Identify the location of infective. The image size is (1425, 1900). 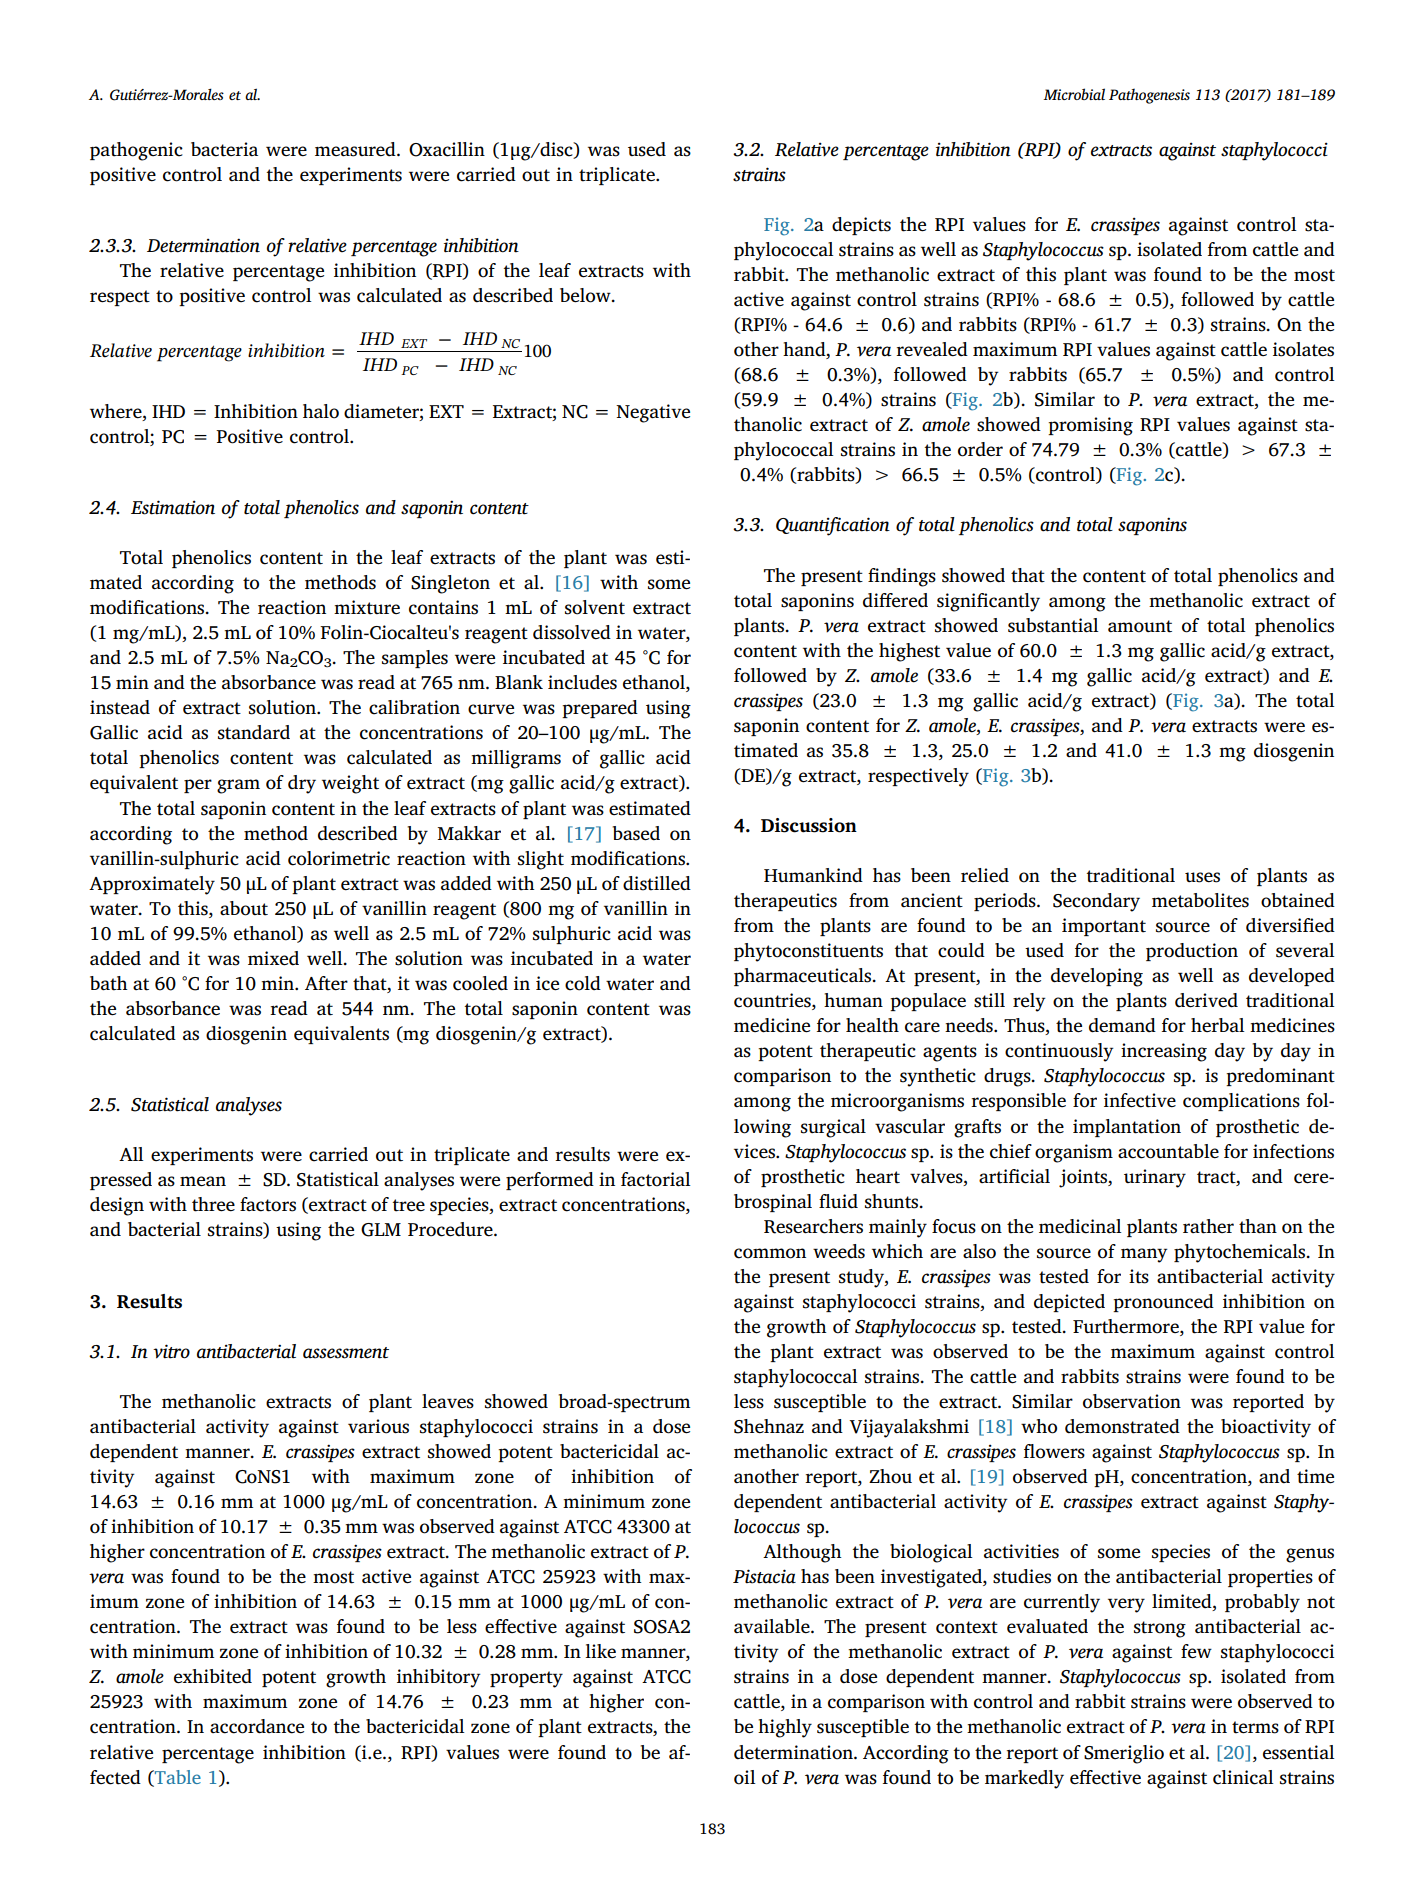
(1140, 1100).
